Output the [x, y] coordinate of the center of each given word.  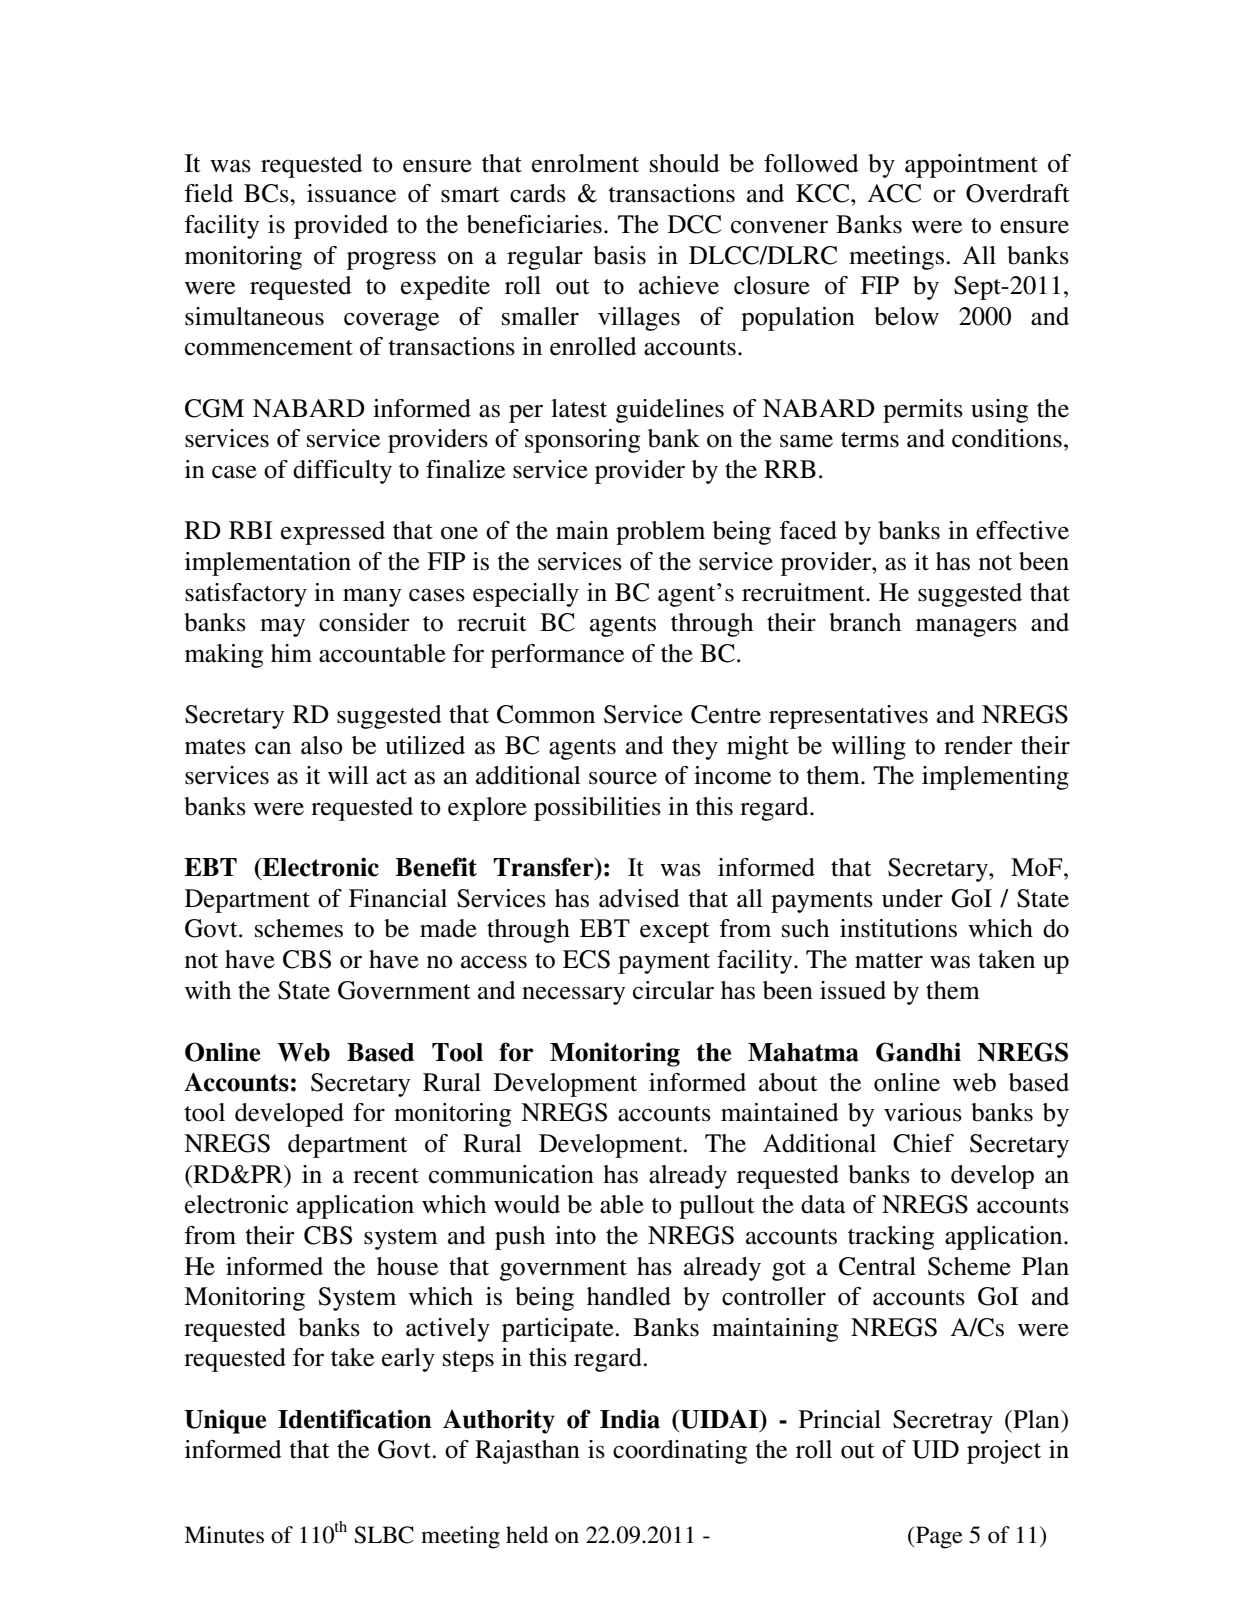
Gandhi [918, 1052]
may [282, 627]
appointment [971, 166]
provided [341, 227]
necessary [573, 995]
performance [557, 656]
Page [938, 1537]
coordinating [680, 1452]
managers [966, 627]
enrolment [585, 163]
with [208, 990]
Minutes [224, 1535]
